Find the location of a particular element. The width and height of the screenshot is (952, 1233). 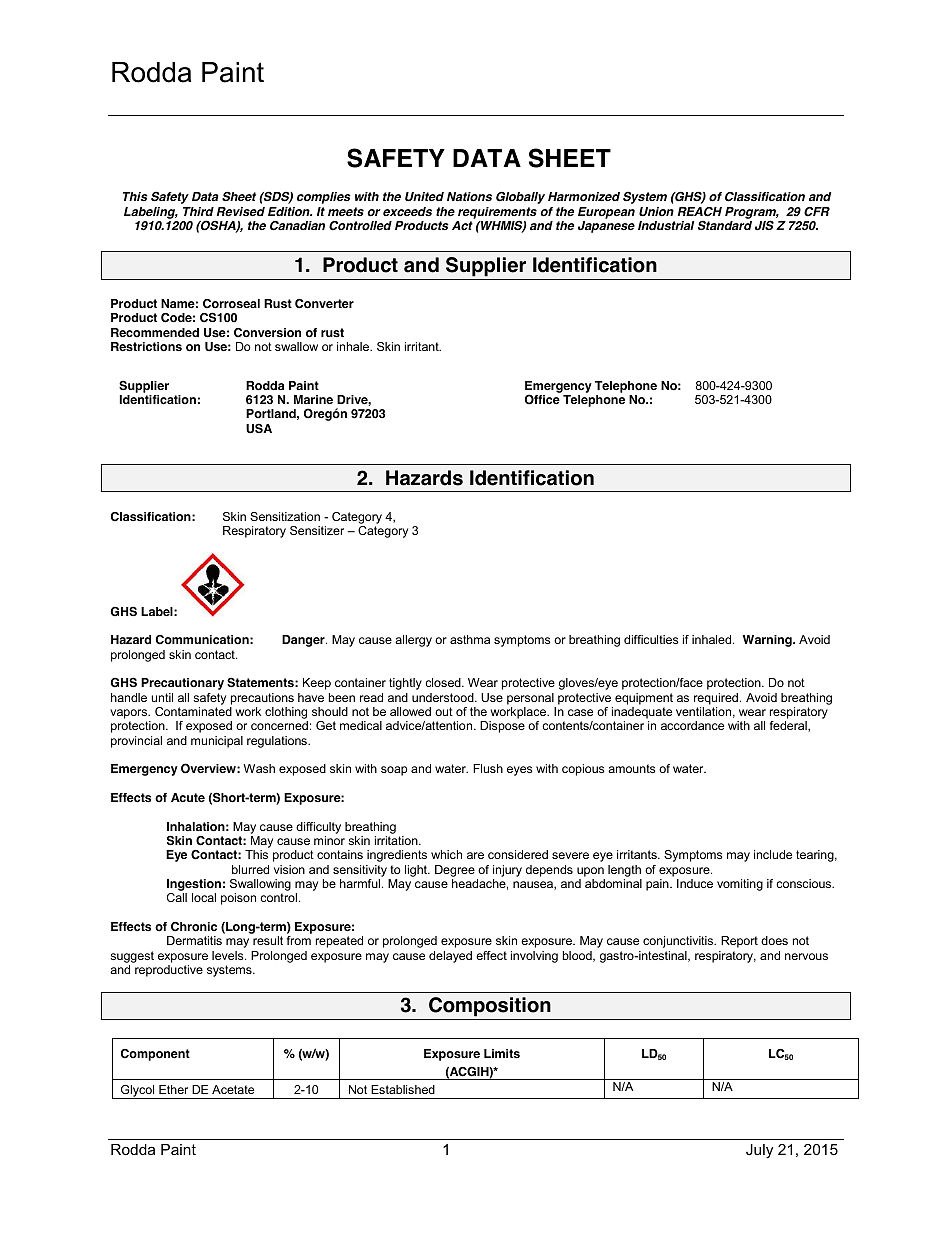

Warning is located at coordinates (768, 641).
